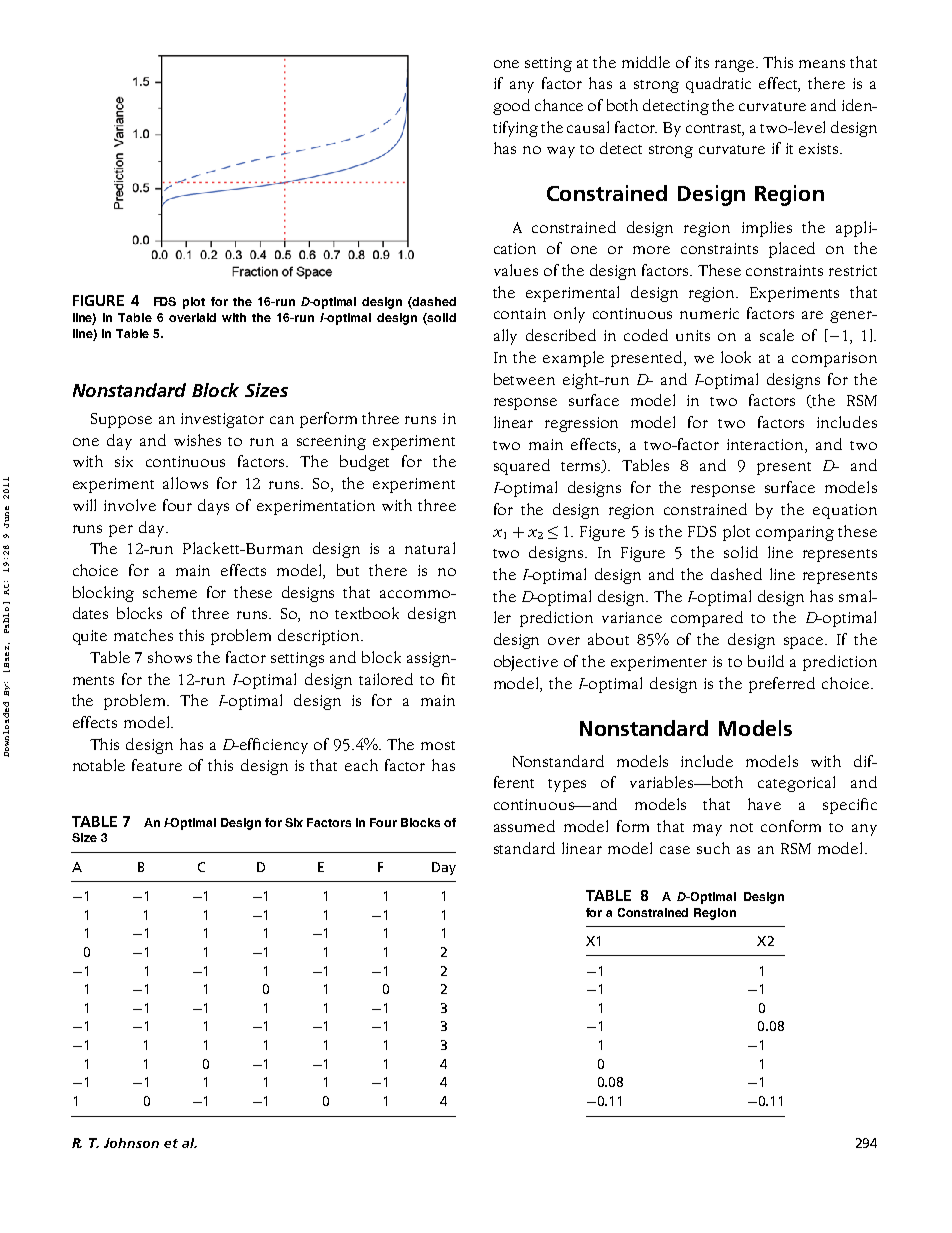 The height and width of the document is (1233, 952). I want to click on most, so click(438, 745).
